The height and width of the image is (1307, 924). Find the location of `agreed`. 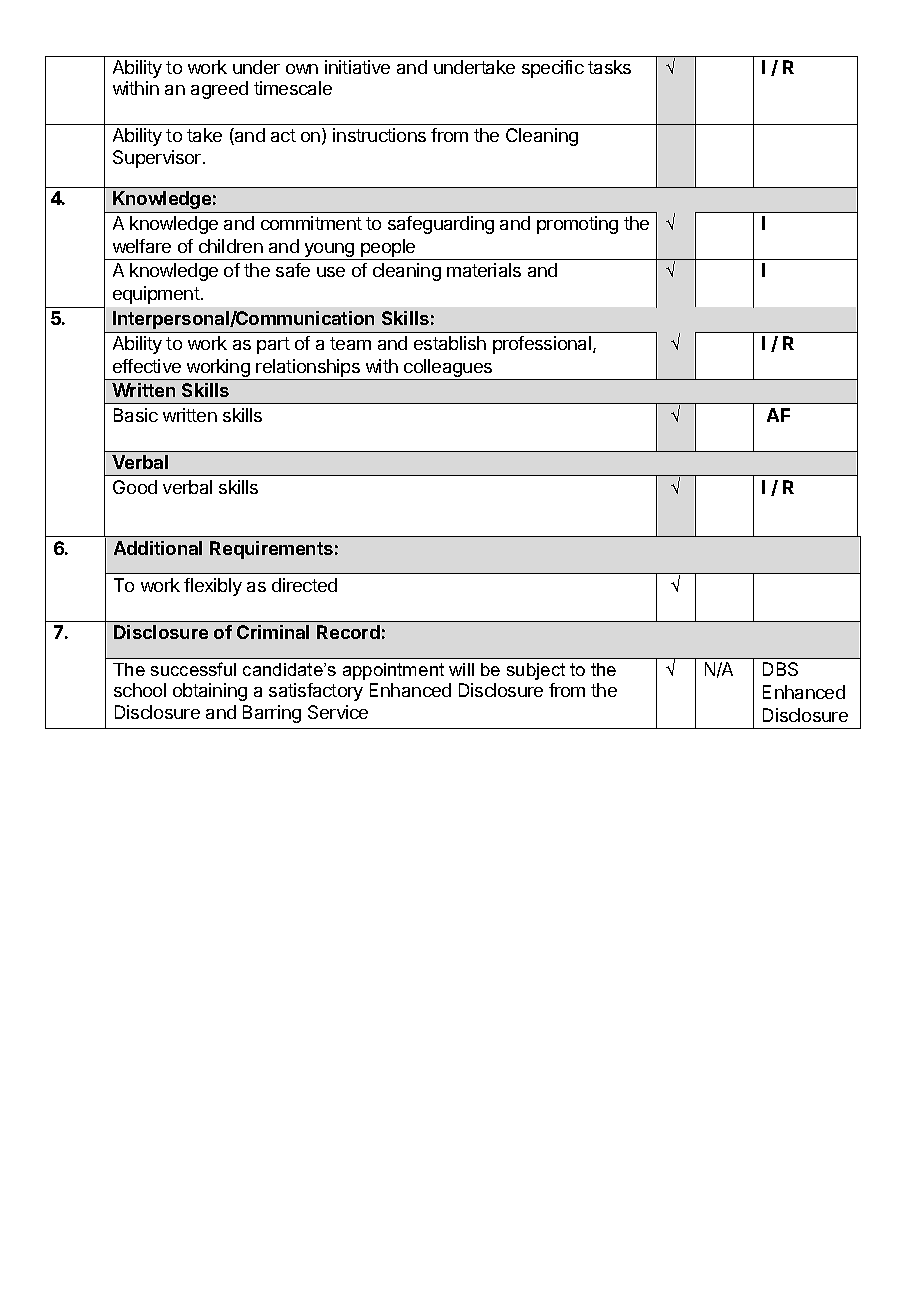

agreed is located at coordinates (219, 90).
